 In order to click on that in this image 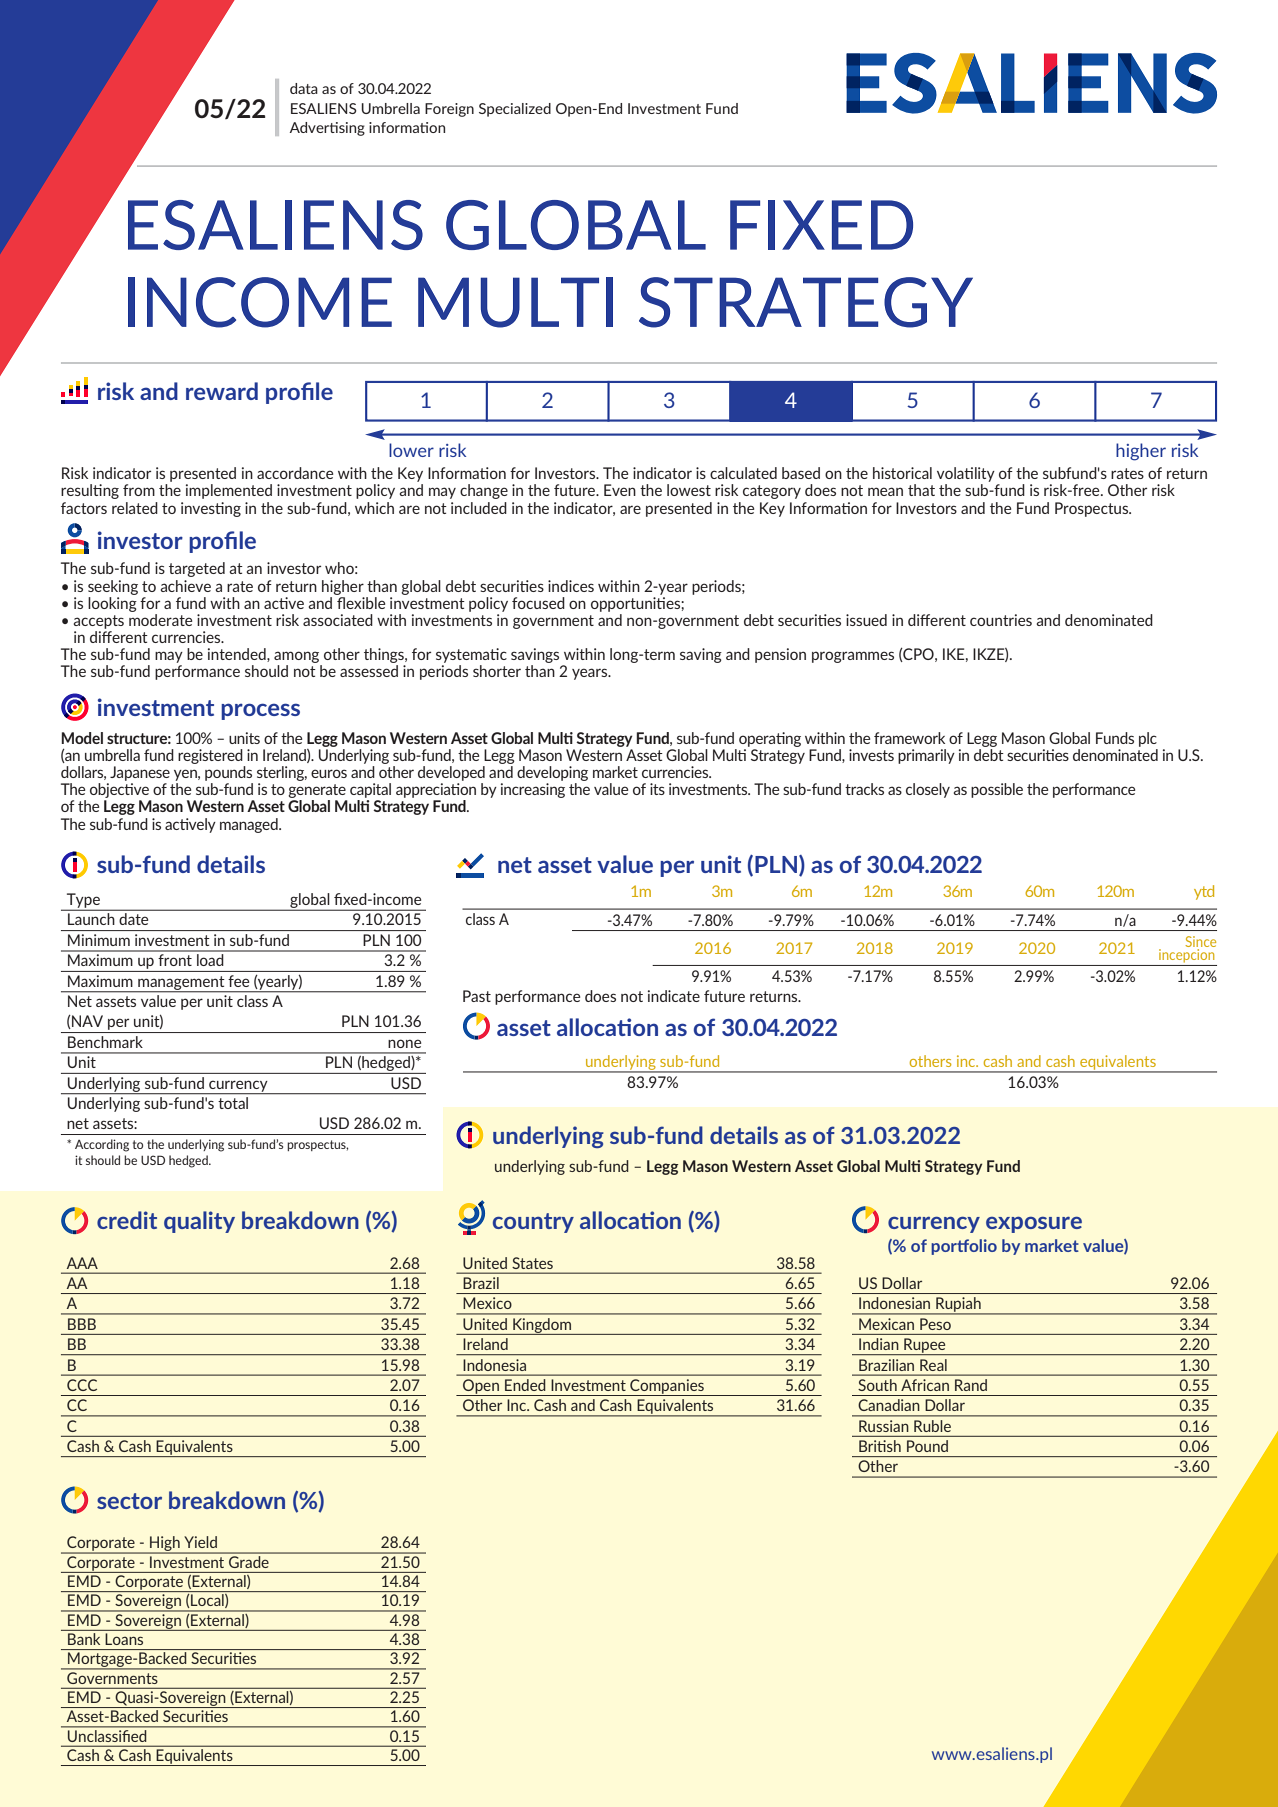, I will do `click(921, 490)`.
